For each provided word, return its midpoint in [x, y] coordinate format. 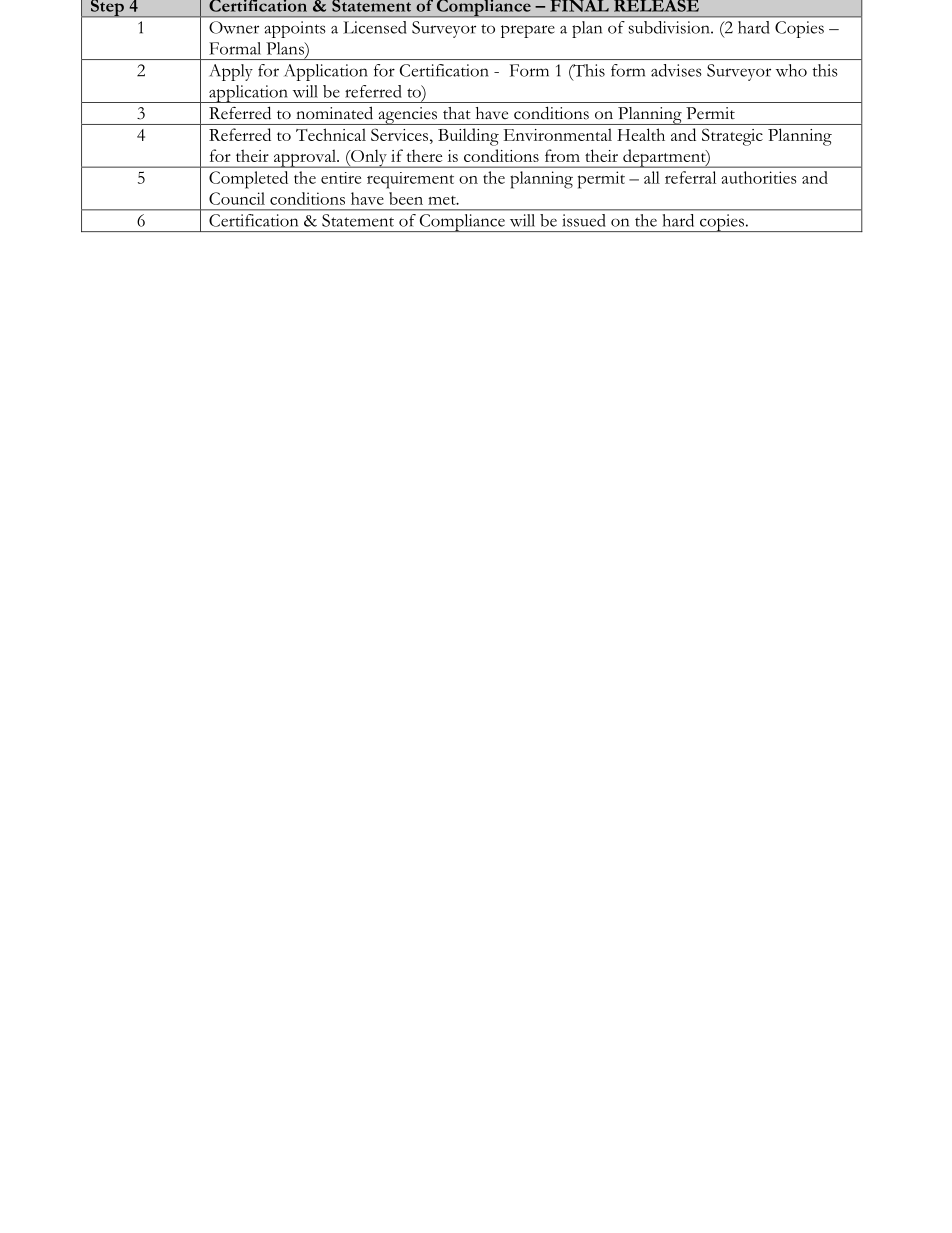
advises [676, 70]
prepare [528, 31]
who [791, 70]
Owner [234, 27]
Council [237, 198]
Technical [331, 134]
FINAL [579, 6]
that [457, 113]
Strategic [732, 137]
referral [690, 177]
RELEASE [656, 6]
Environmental [557, 134]
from [562, 155]
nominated [334, 113]
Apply [231, 72]
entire [341, 178]
